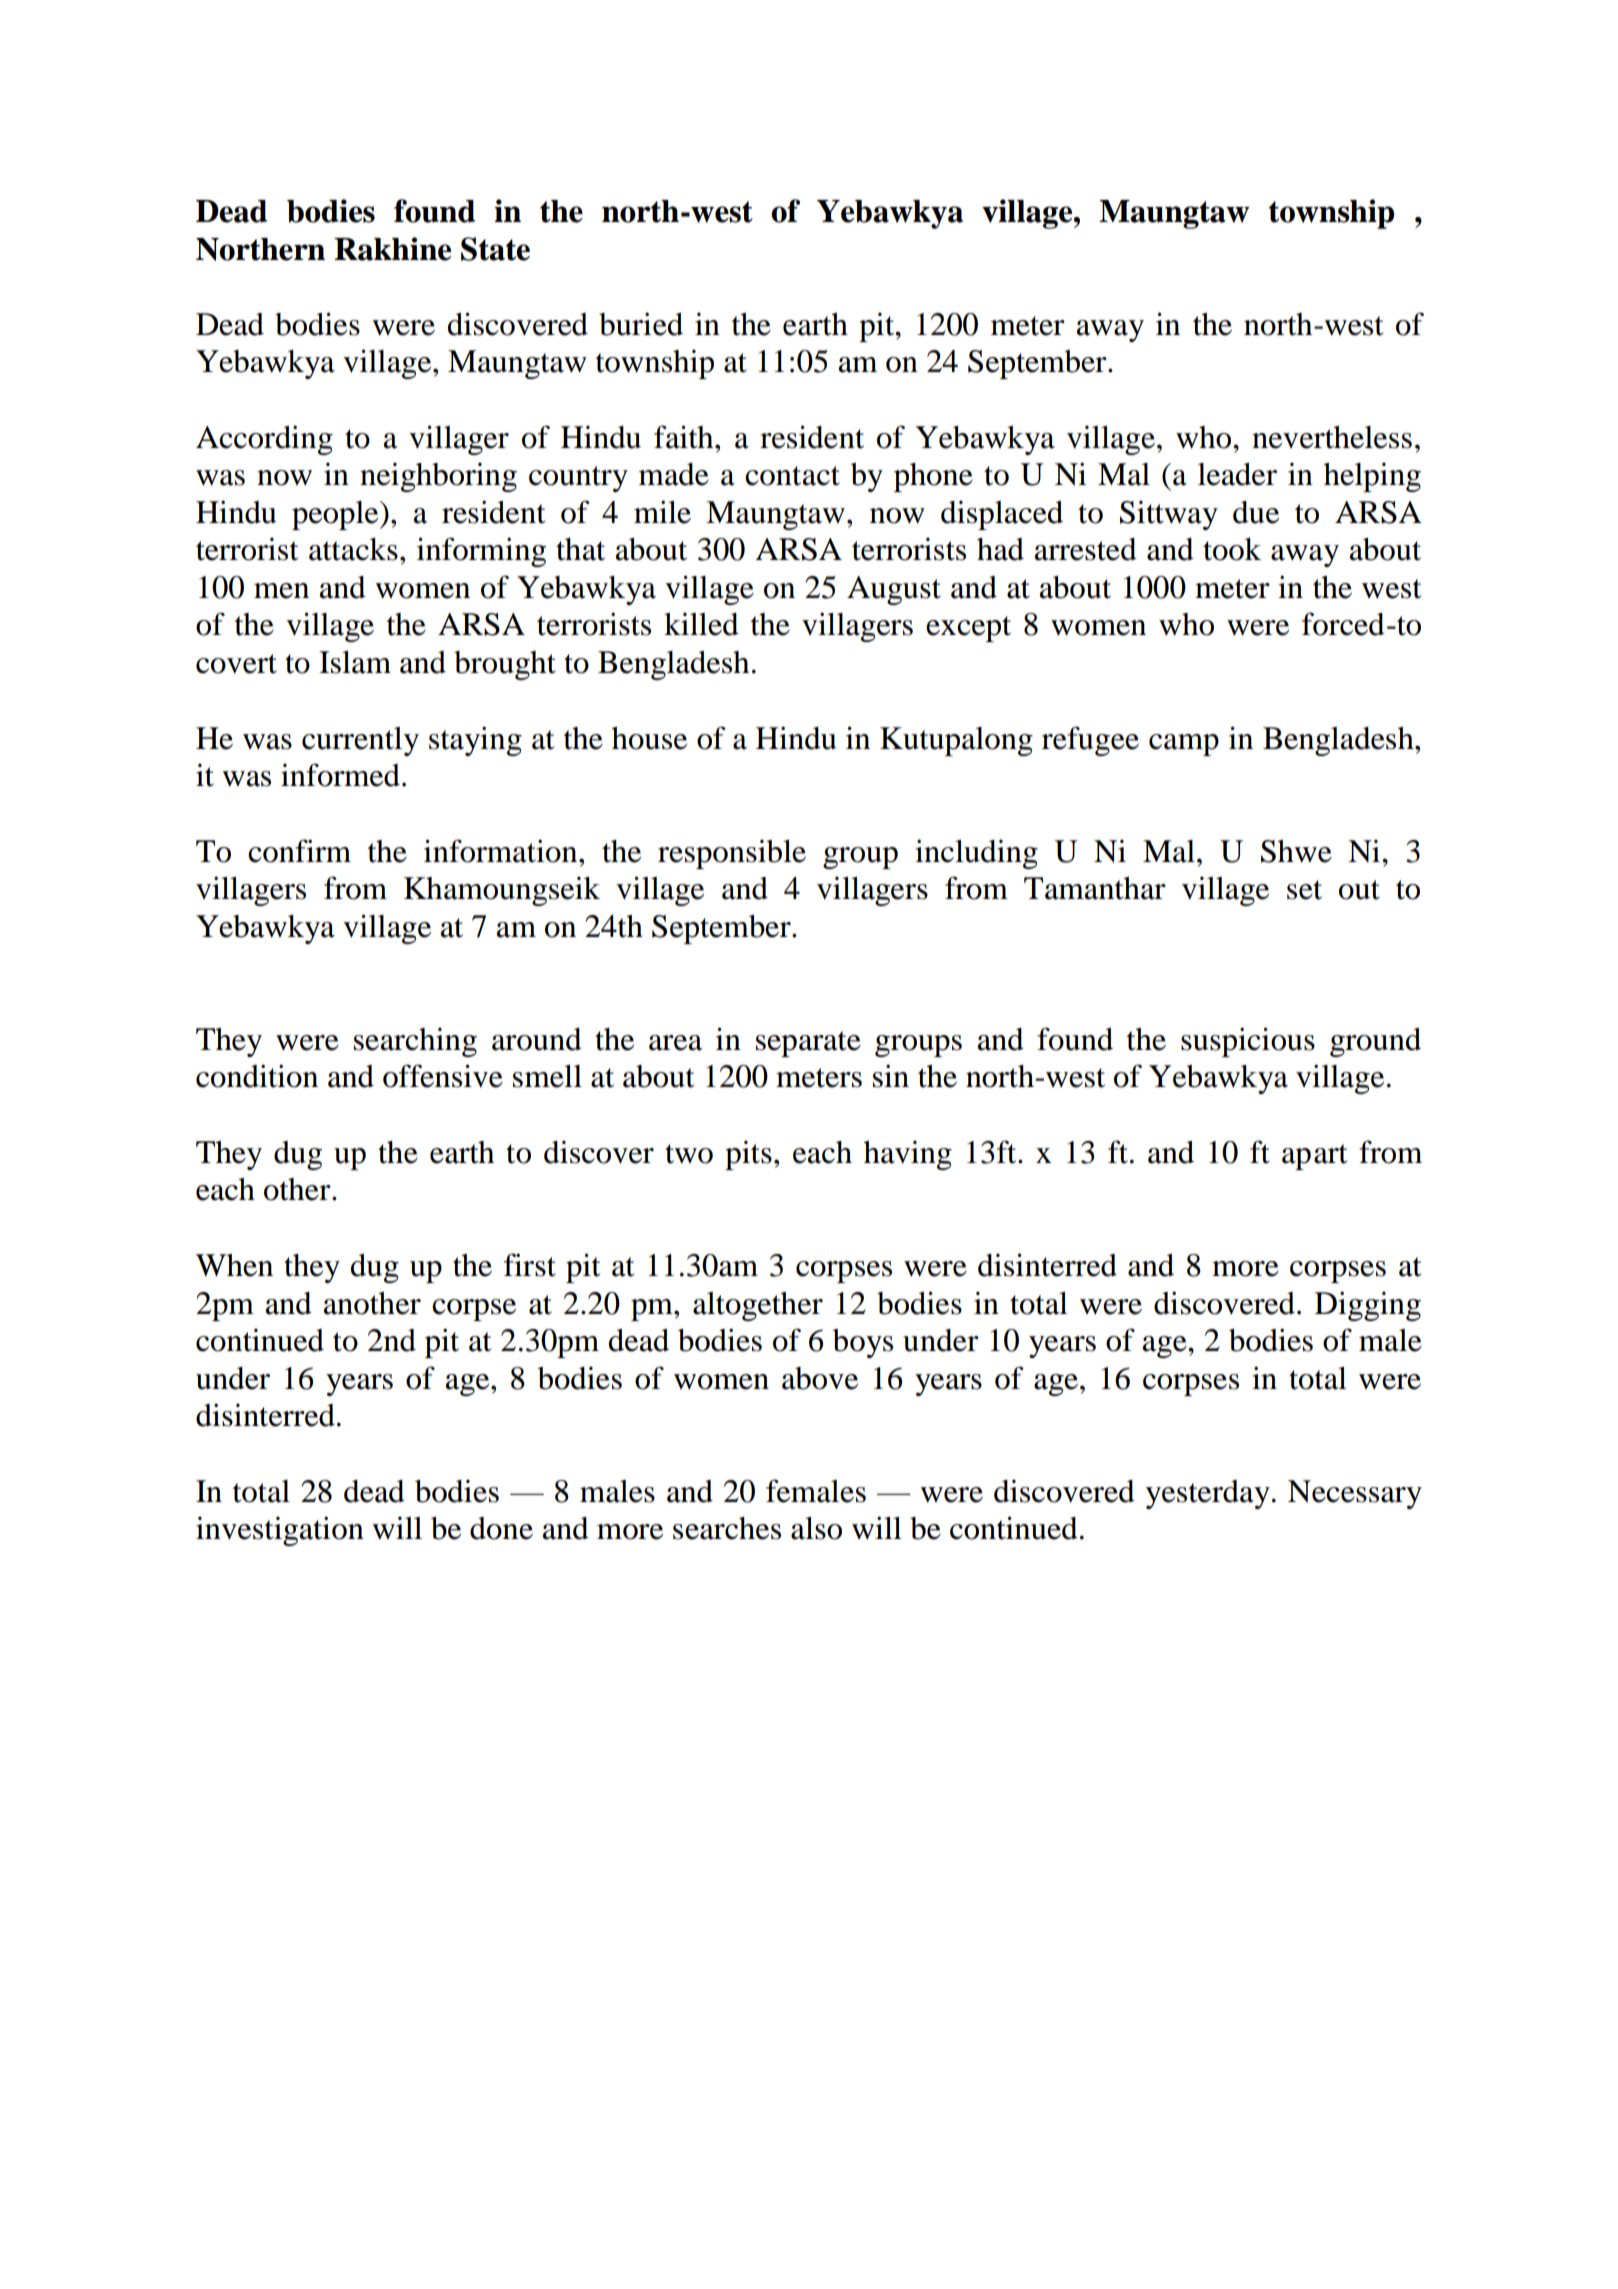  What do you see at coordinates (641, 324) in the screenshot?
I see `buried` at bounding box center [641, 324].
